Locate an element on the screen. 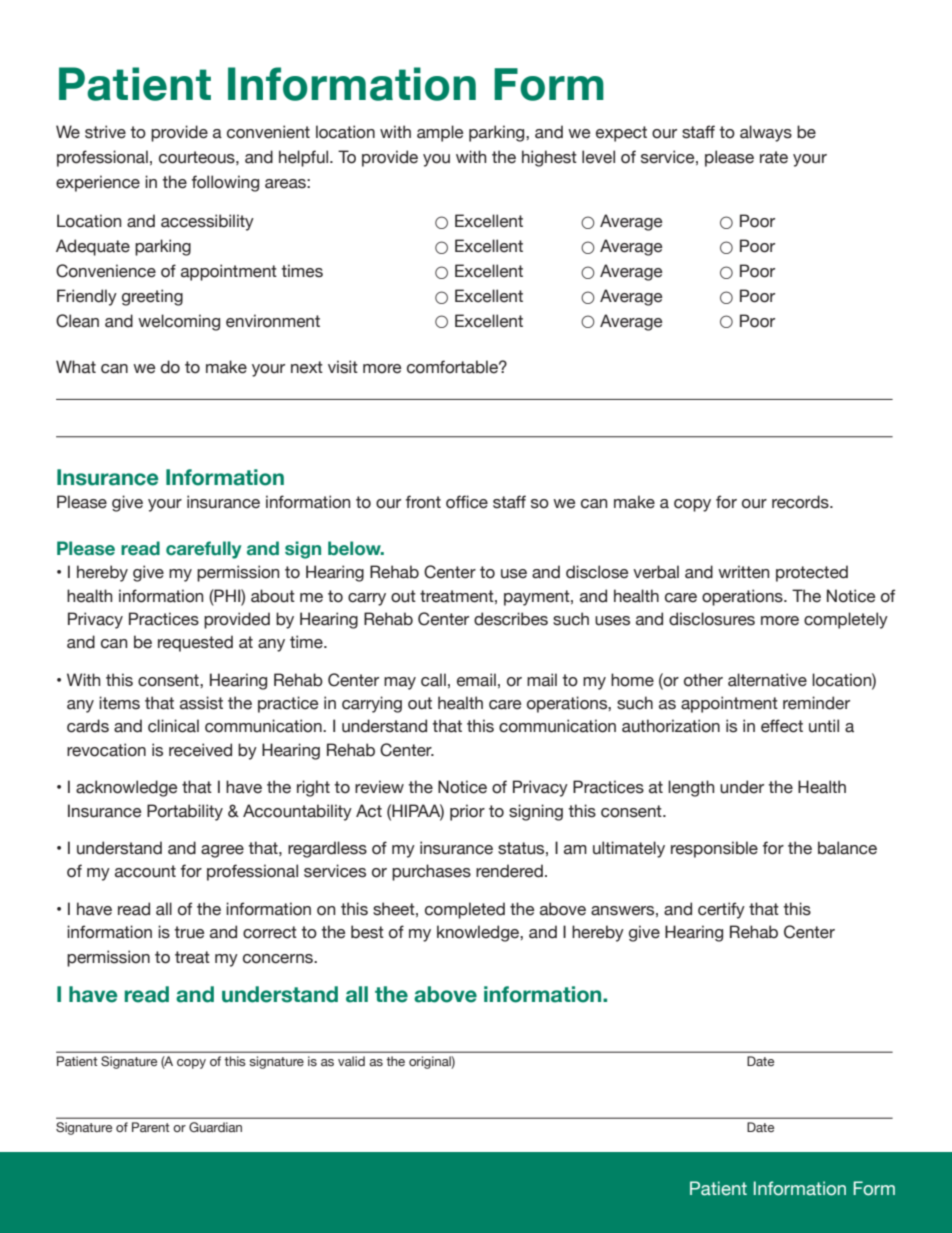  rate is located at coordinates (774, 157).
